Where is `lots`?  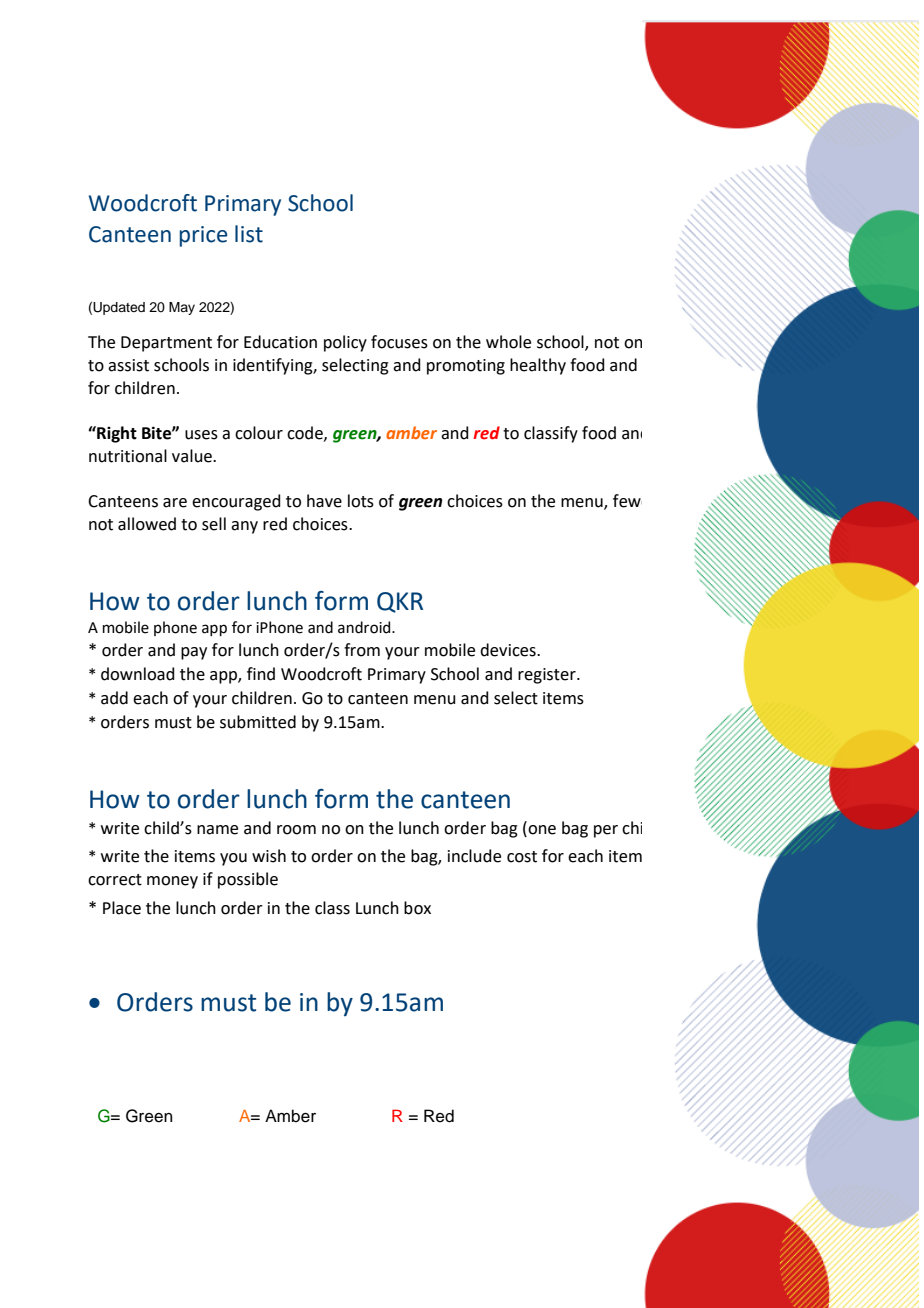 lots is located at coordinates (361, 501).
